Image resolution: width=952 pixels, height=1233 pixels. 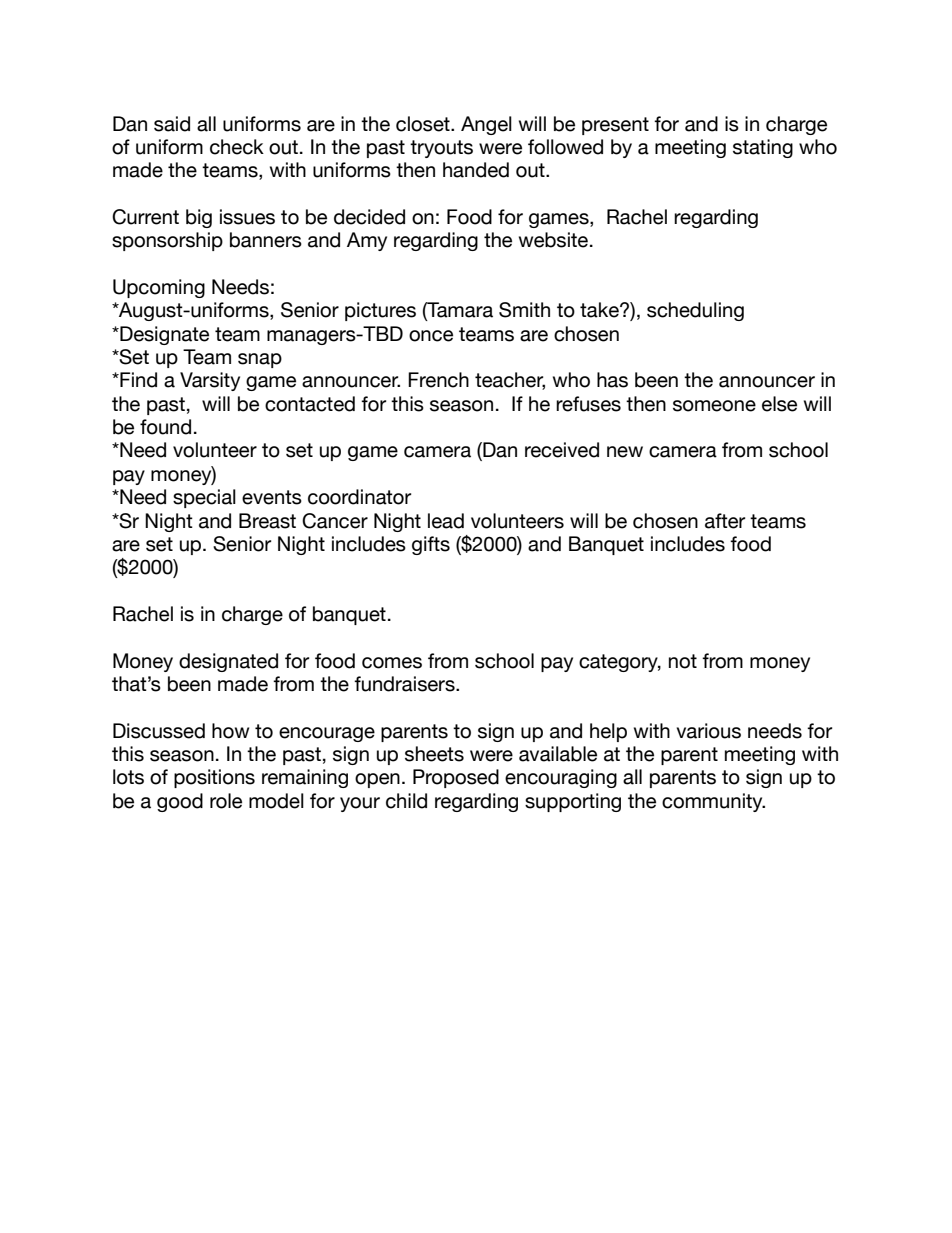 What do you see at coordinates (695, 311) in the screenshot?
I see `scheduling` at bounding box center [695, 311].
